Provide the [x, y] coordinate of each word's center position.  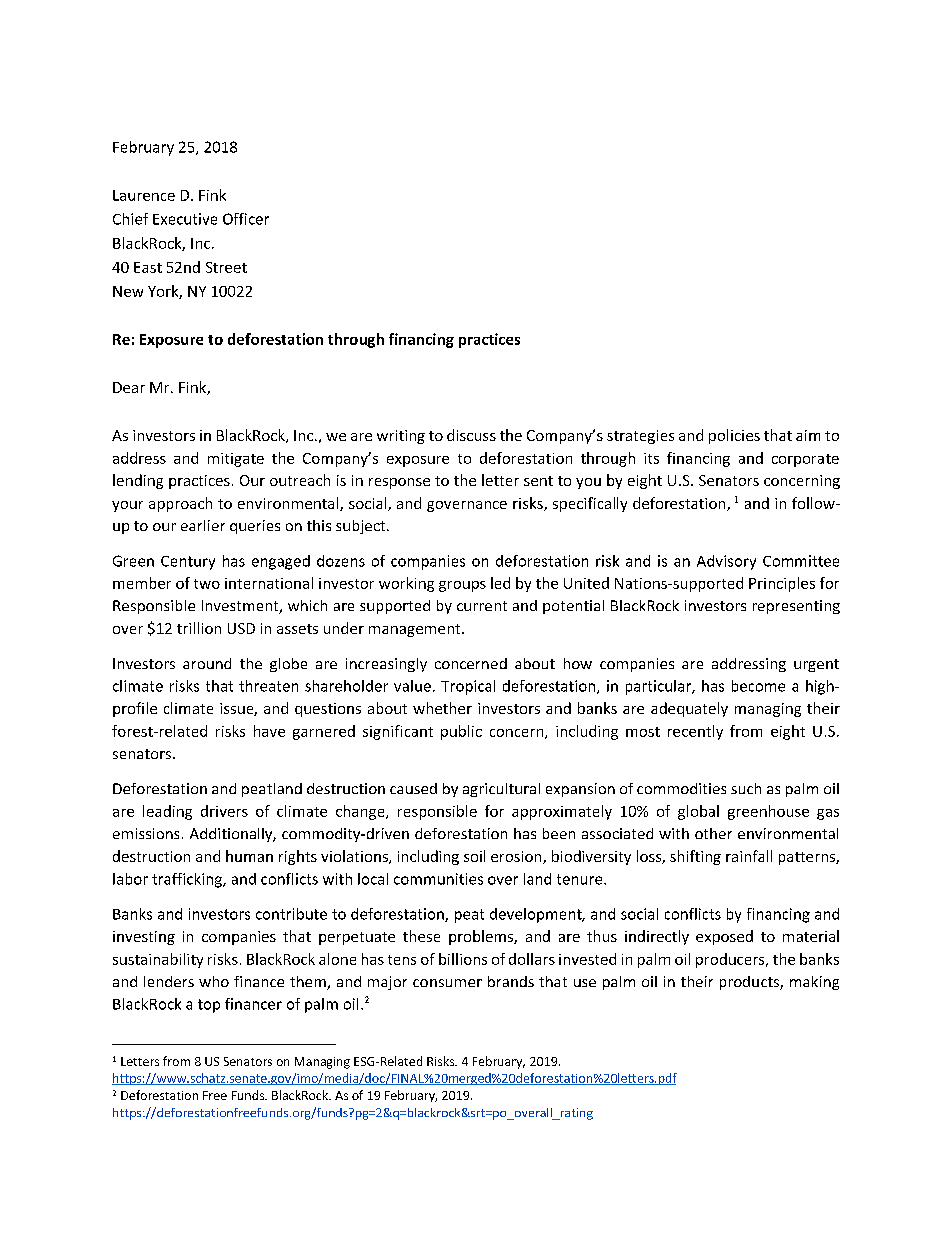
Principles [782, 584]
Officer [246, 219]
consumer [447, 983]
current [482, 606]
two [207, 584]
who [214, 981]
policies [734, 436]
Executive [185, 219]
